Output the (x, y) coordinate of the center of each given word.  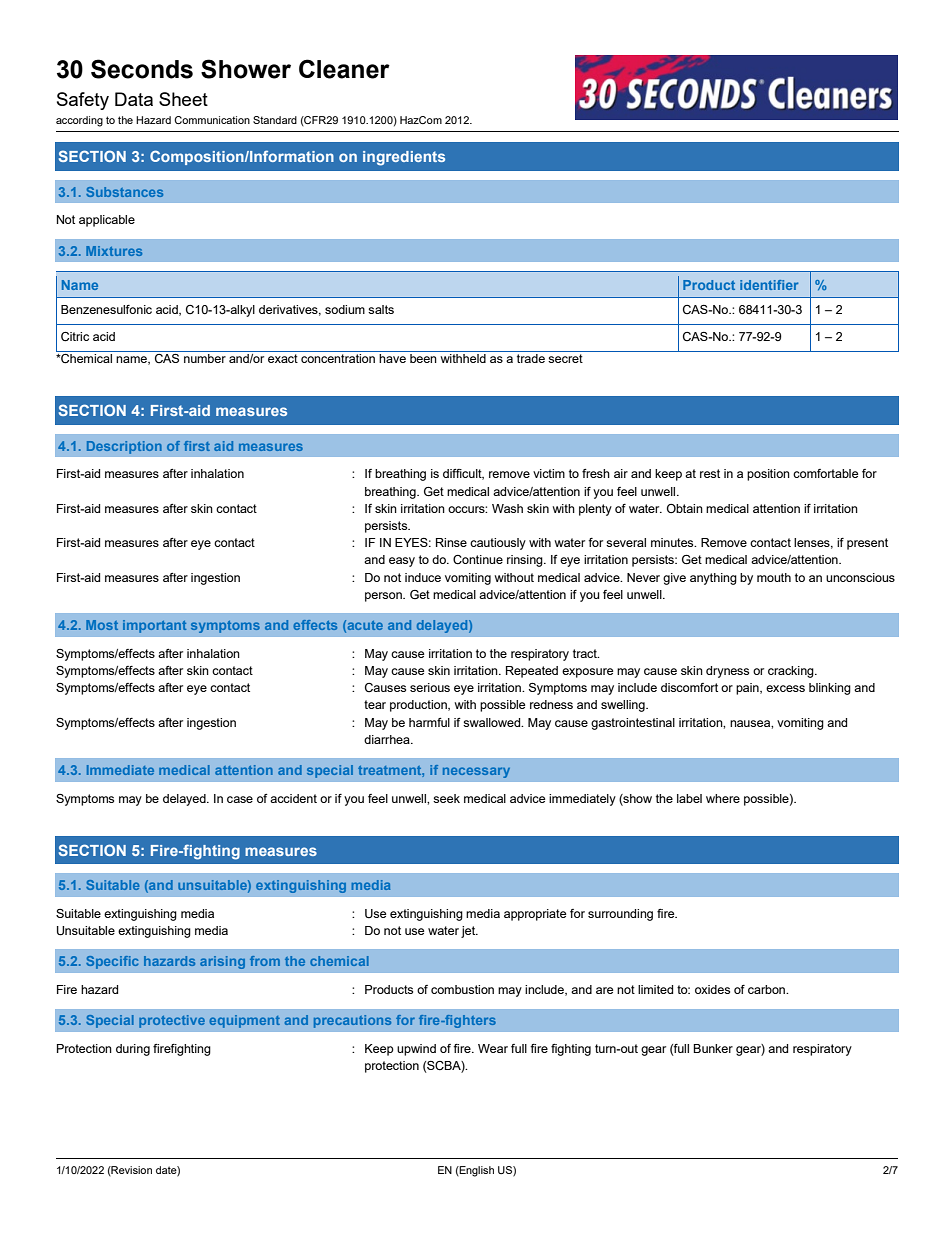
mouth (774, 577)
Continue (478, 560)
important (154, 626)
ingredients (404, 158)
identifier (769, 285)
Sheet (183, 99)
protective (172, 1021)
